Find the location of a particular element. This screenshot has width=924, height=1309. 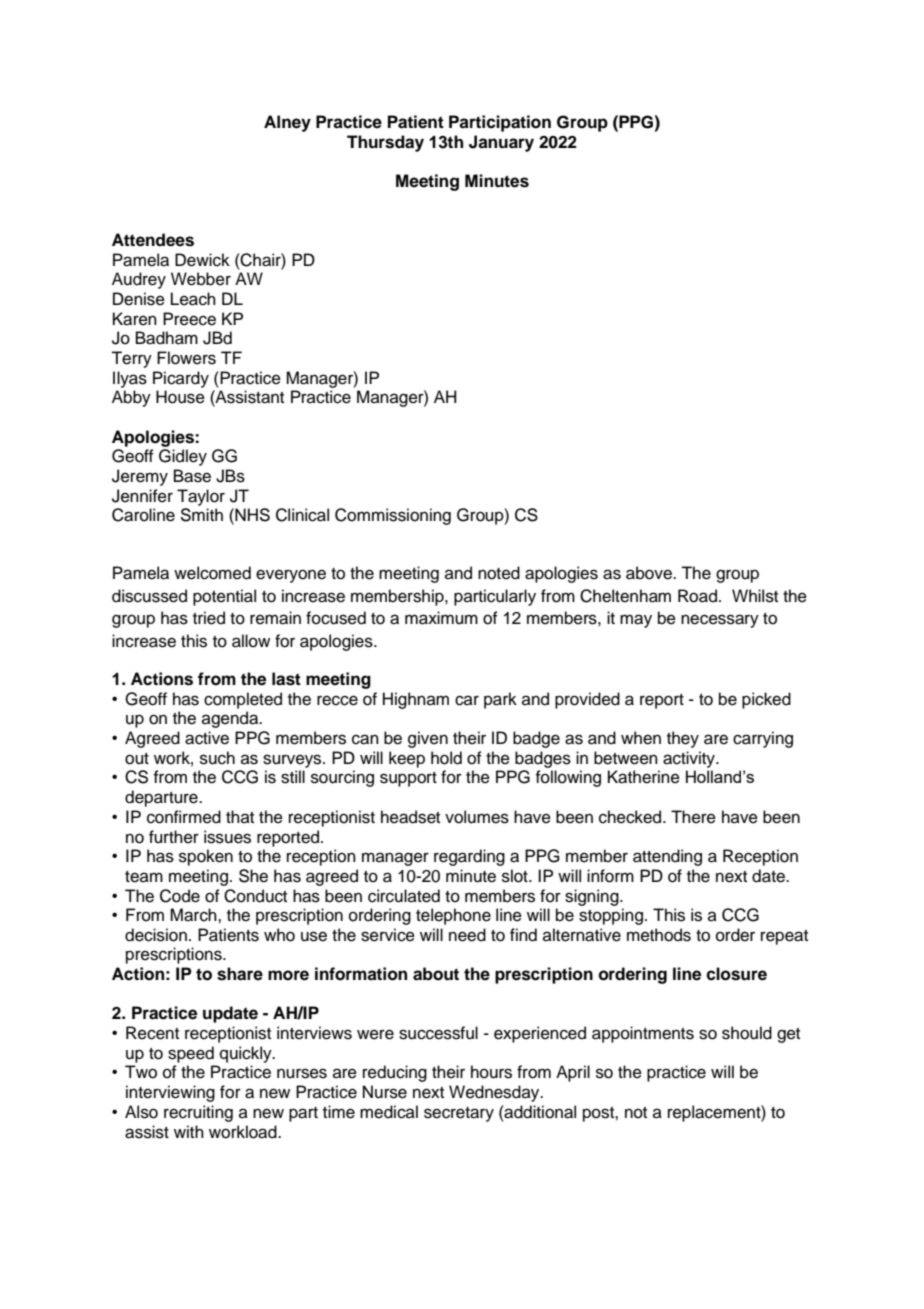

January is located at coordinates (501, 143).
